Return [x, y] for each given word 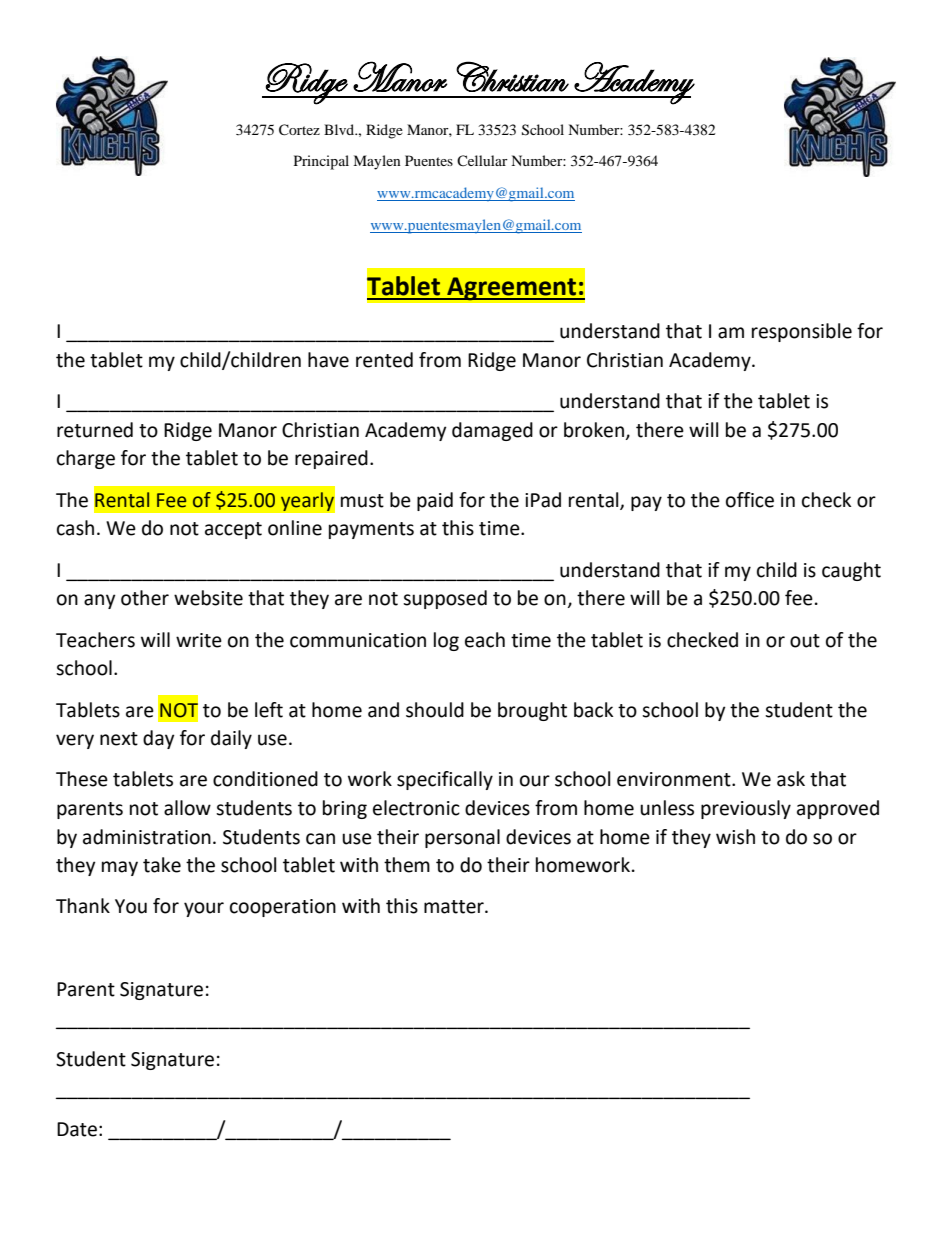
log [446, 641]
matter [455, 907]
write [199, 640]
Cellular [482, 160]
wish [735, 837]
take [162, 865]
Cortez [299, 130]
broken [595, 431]
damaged [492, 431]
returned [95, 430]
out [805, 641]
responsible [802, 332]
